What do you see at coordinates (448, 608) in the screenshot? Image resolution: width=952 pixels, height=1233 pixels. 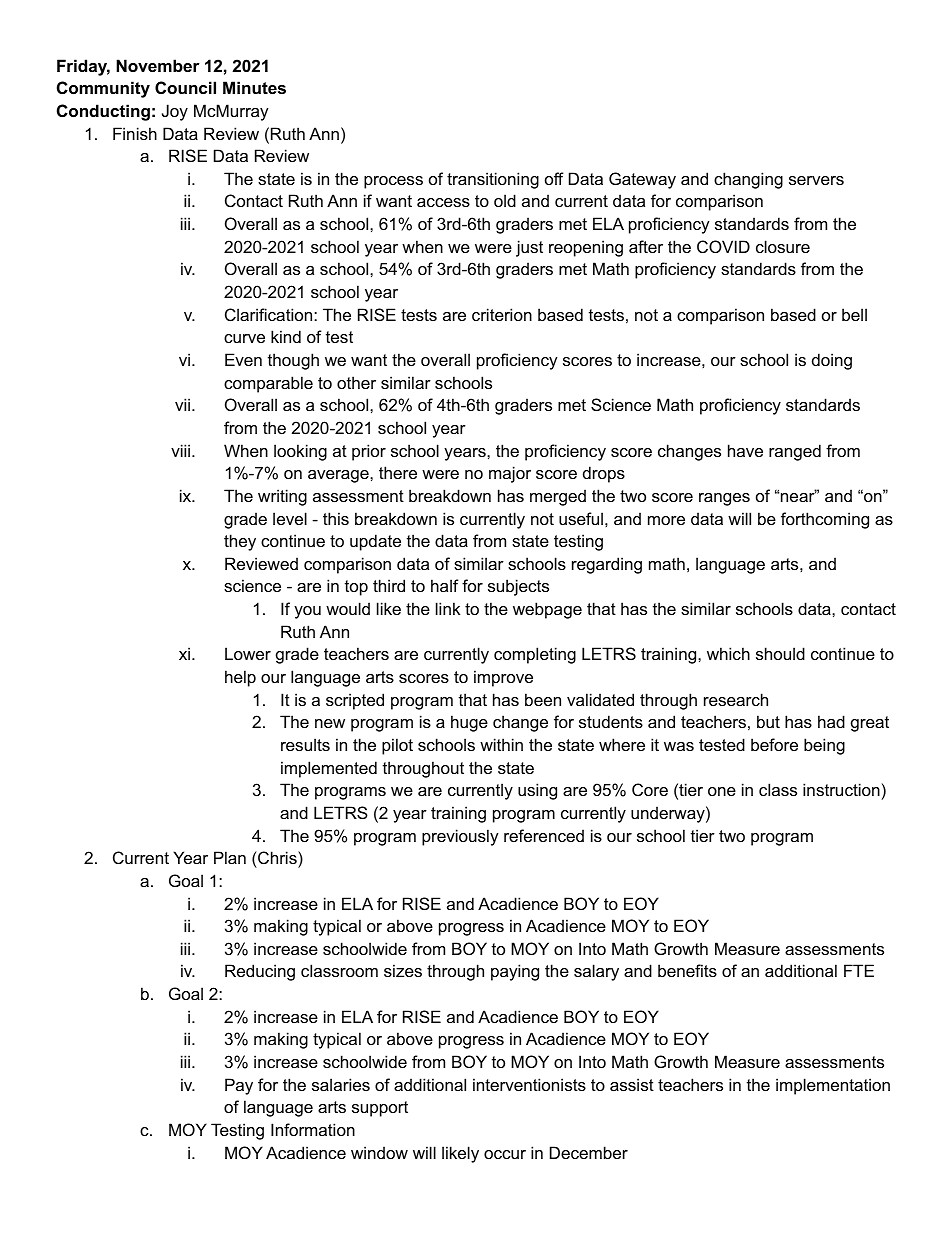 I see `link` at bounding box center [448, 608].
